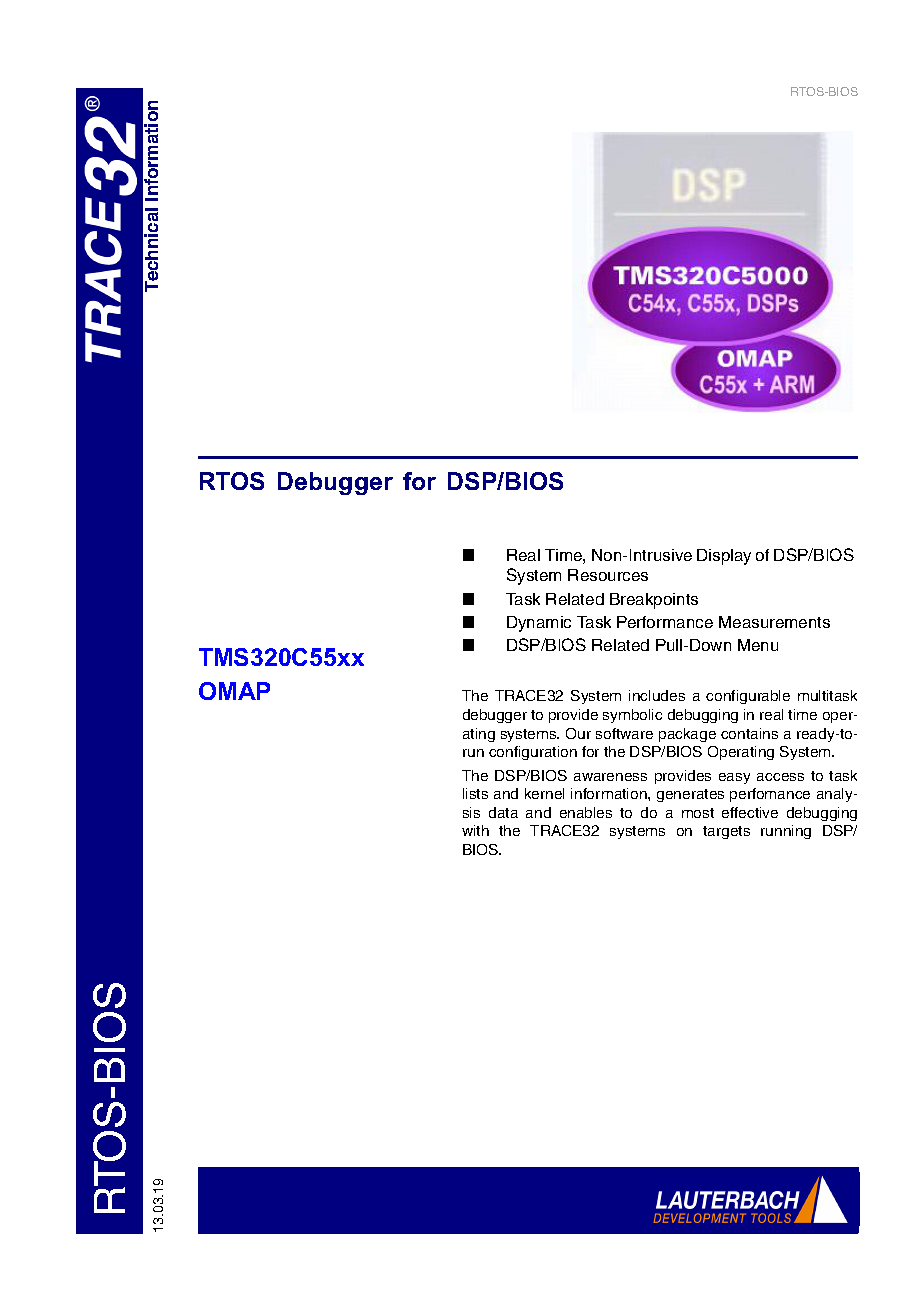 This image has height=1308, width=924. Describe the element at coordinates (608, 575) in the image. I see `Resources` at that location.
